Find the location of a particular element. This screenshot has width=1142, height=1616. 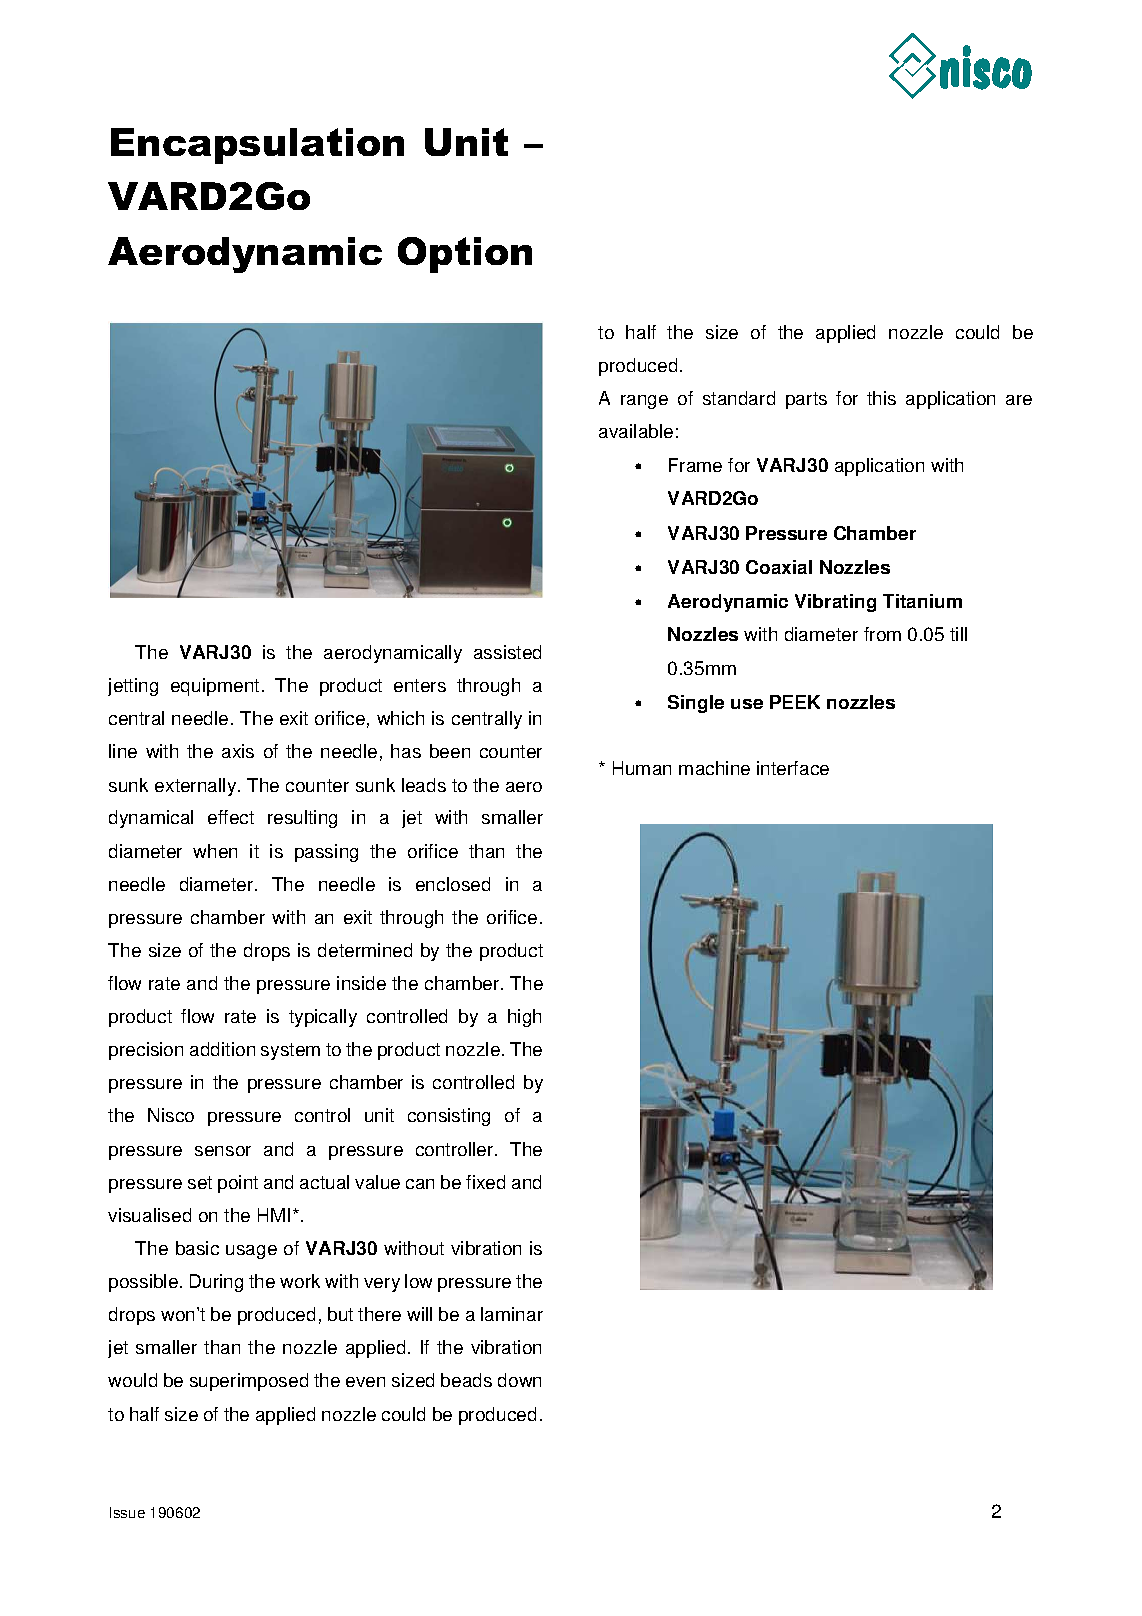

Option is located at coordinates (465, 255).
